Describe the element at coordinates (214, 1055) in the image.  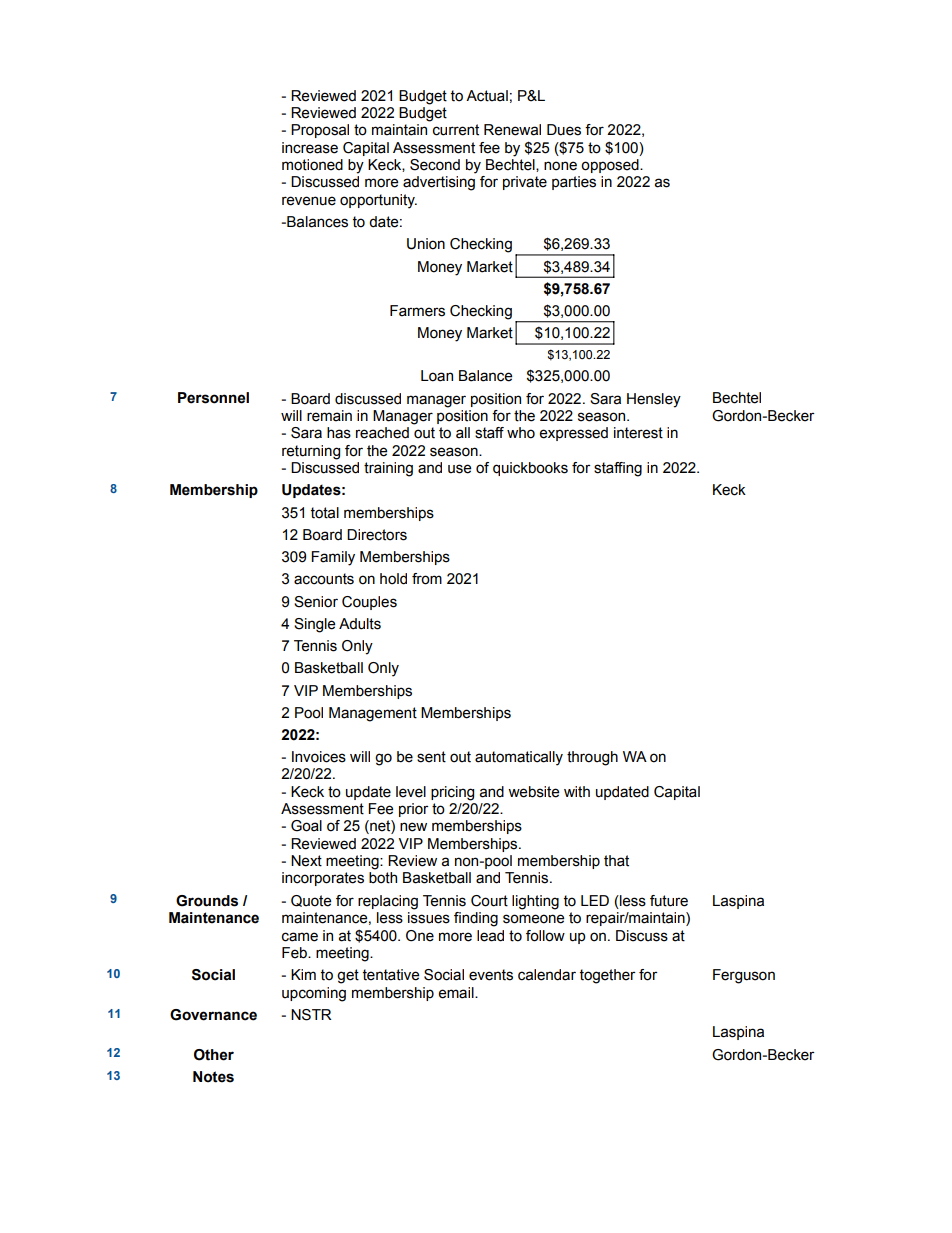
I see `Other` at that location.
